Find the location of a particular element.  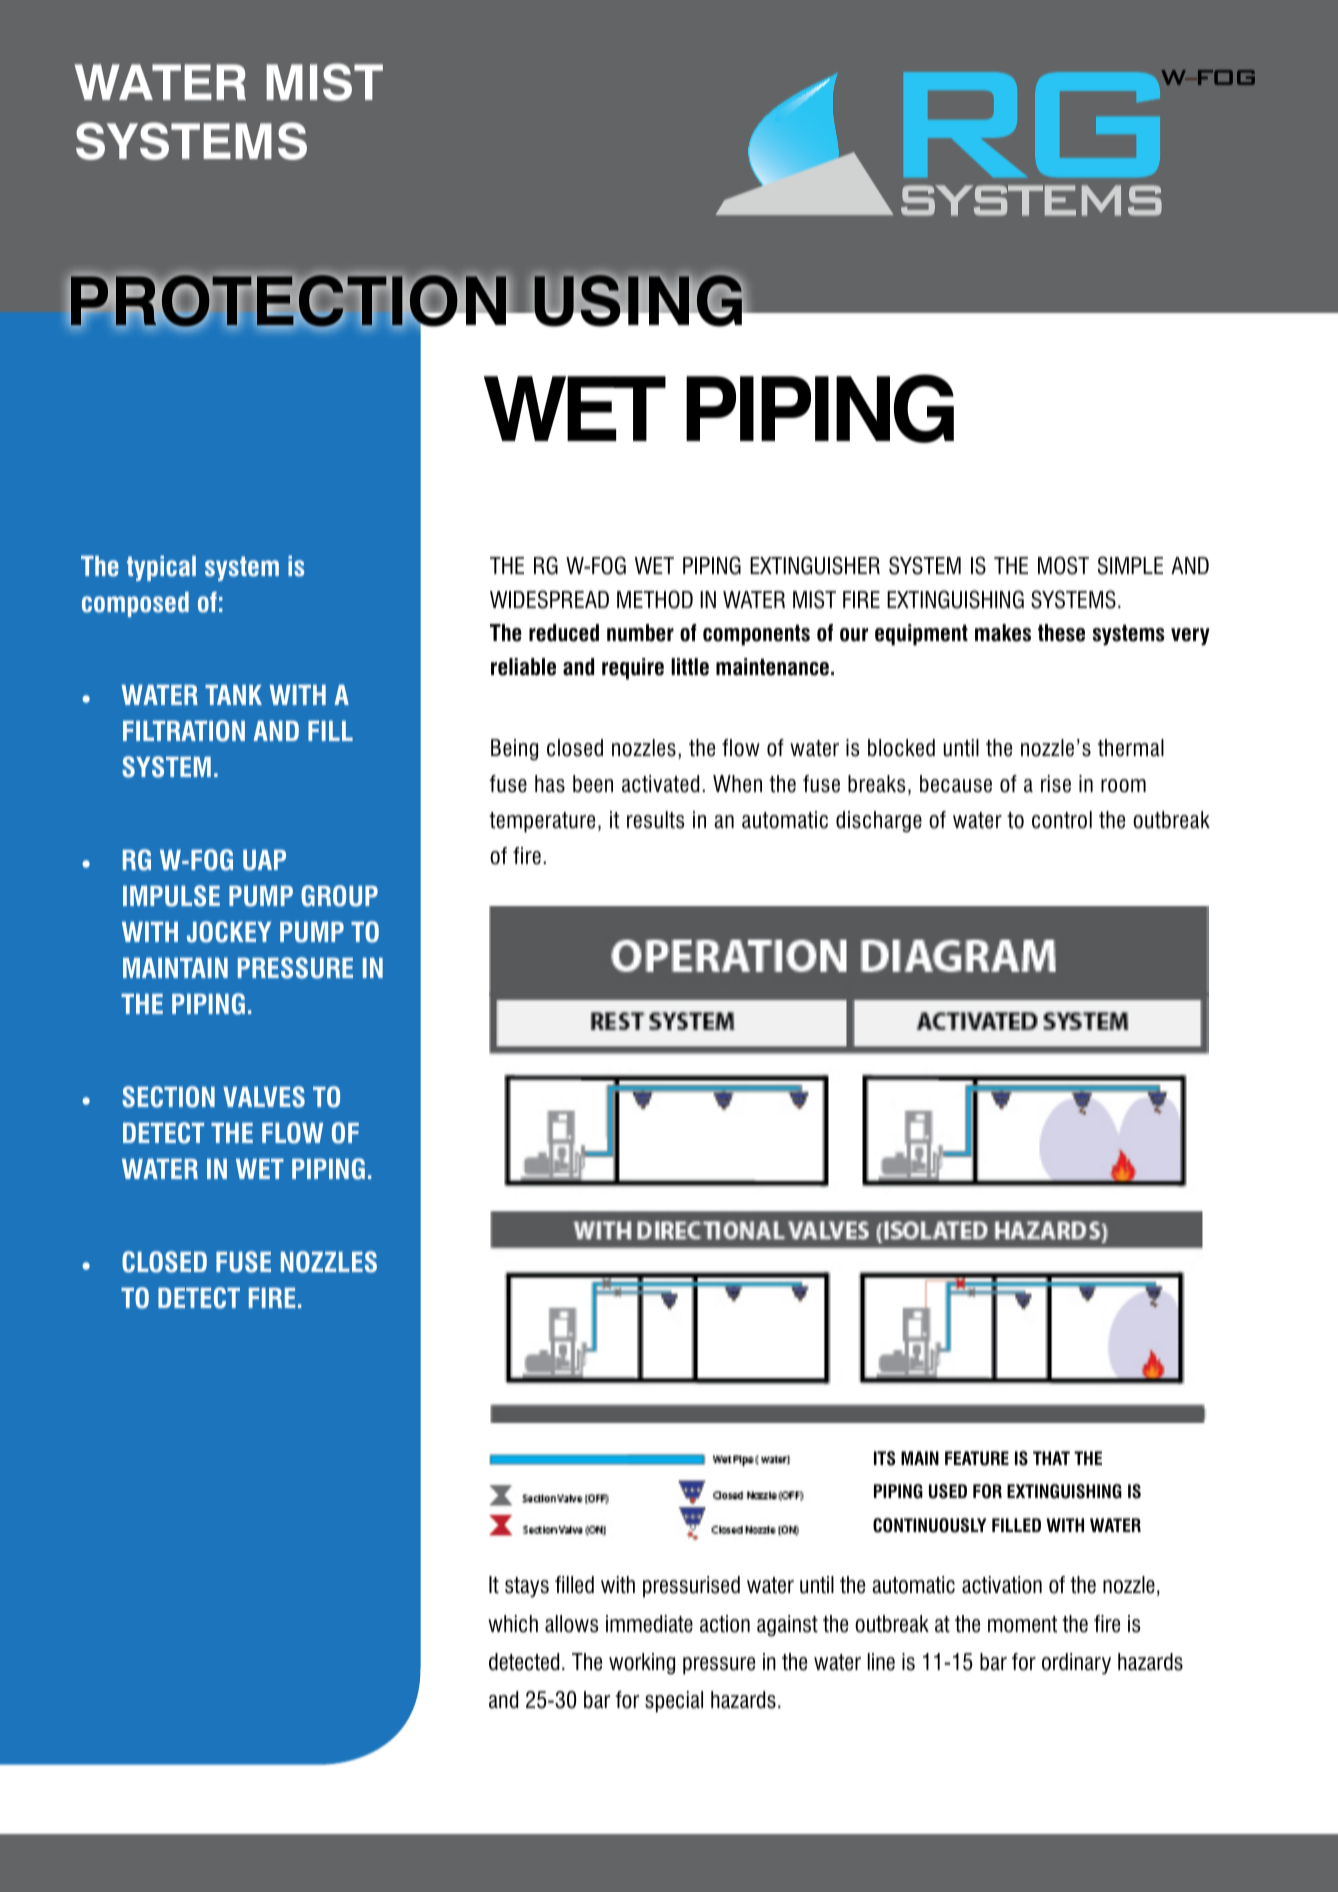

typical is located at coordinates (161, 568).
